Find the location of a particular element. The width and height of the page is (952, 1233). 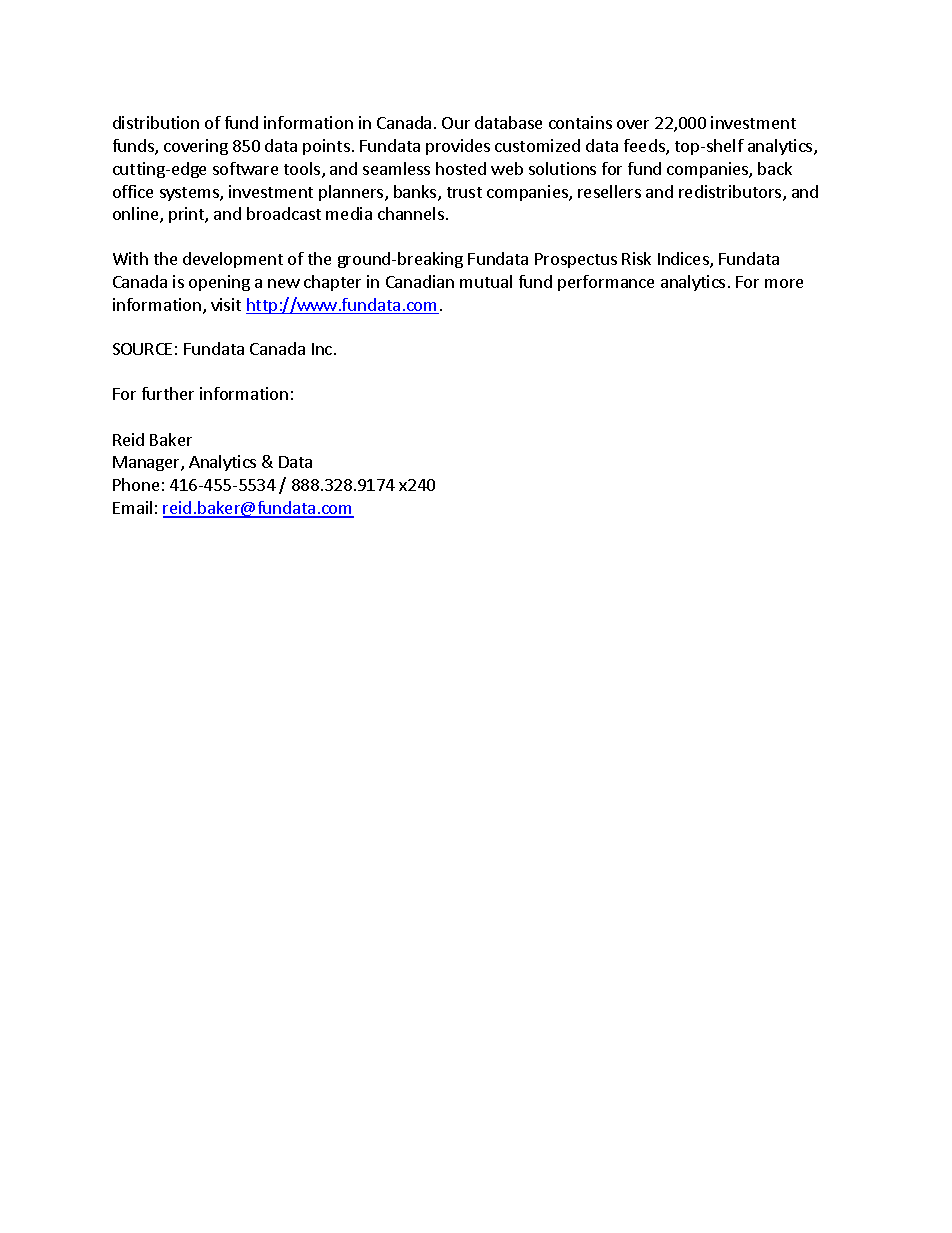

Indices is located at coordinates (684, 260).
